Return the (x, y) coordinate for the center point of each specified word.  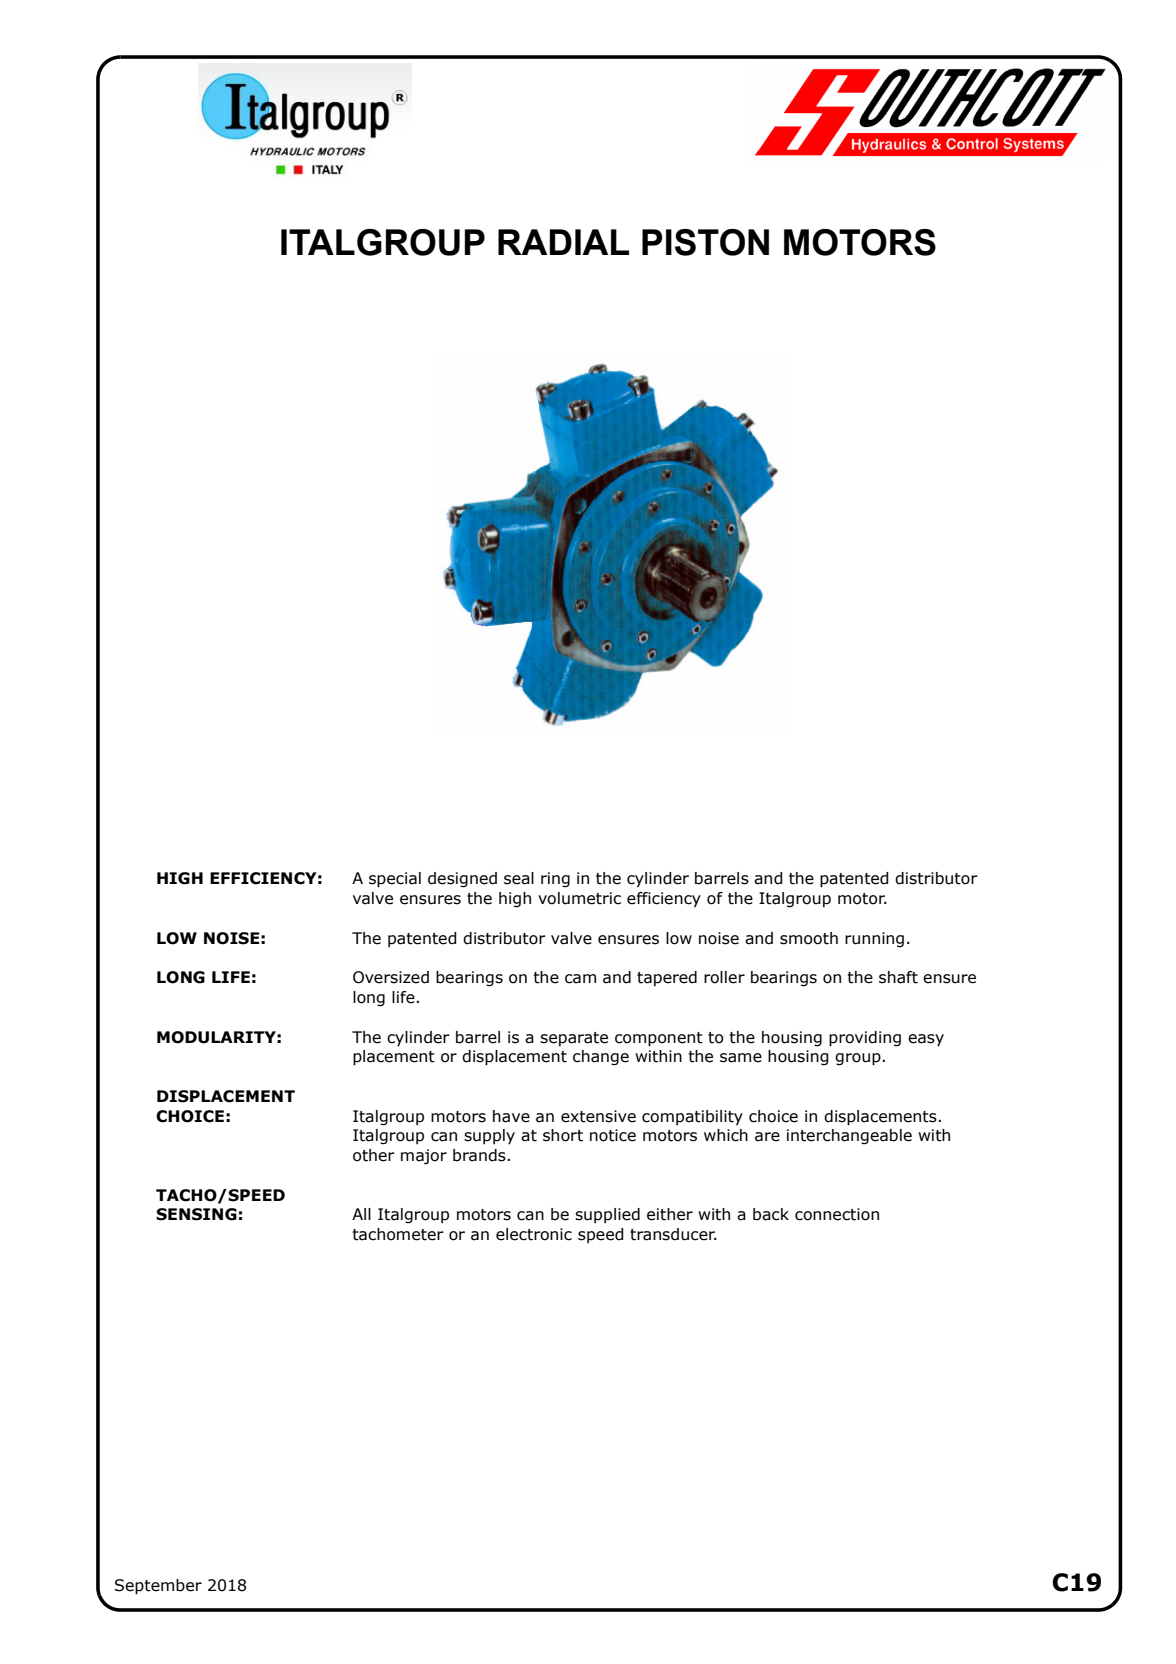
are (767, 1137)
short (563, 1135)
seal (519, 878)
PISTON (705, 242)
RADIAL (563, 242)
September (158, 1587)
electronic (534, 1234)
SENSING (196, 1214)
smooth (809, 938)
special (395, 880)
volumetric (579, 898)
